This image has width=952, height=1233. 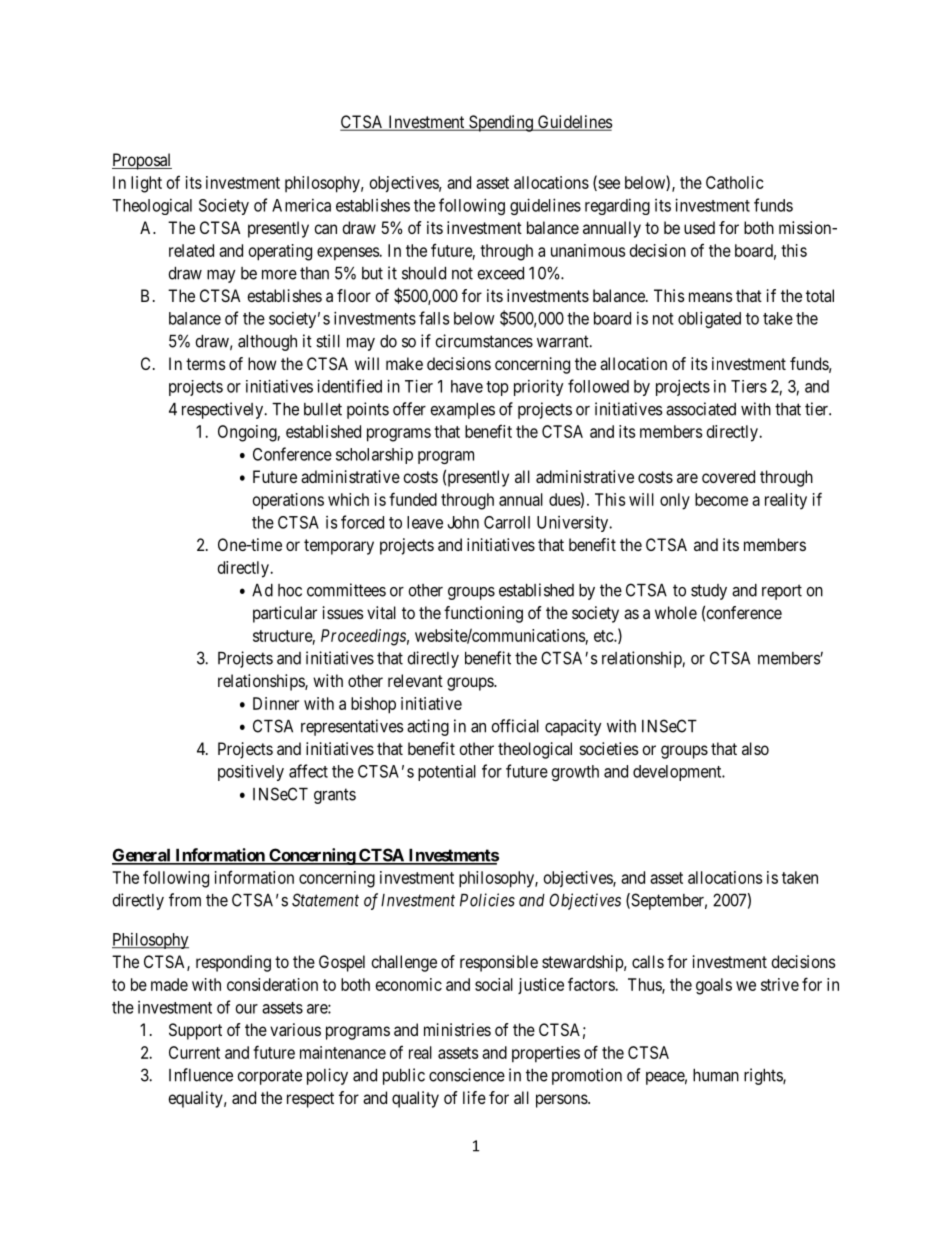 I want to click on Catholic, so click(x=735, y=182).
